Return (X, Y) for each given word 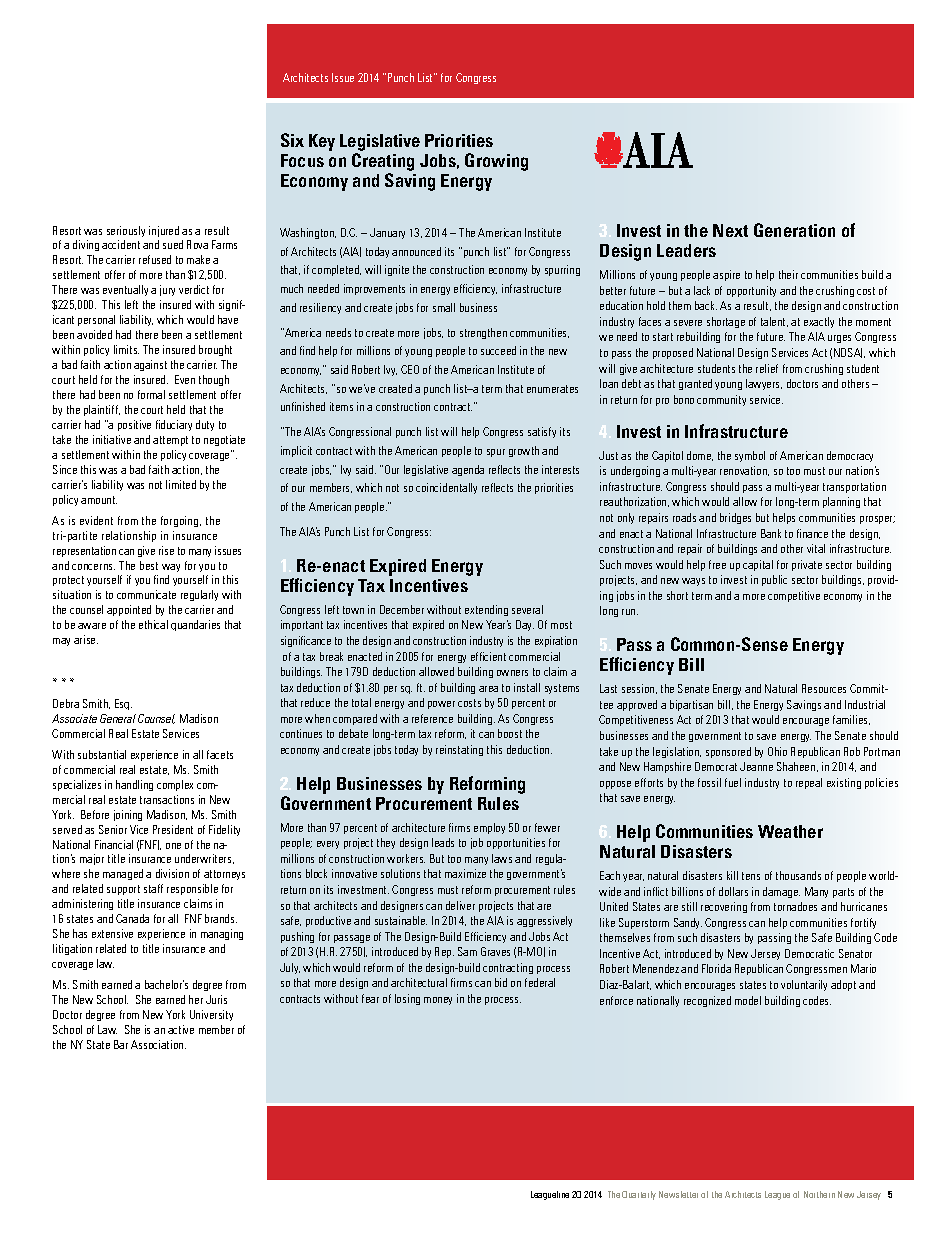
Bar (121, 1044)
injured (164, 231)
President (173, 829)
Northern (819, 1194)
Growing (496, 162)
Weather (790, 831)
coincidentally (446, 488)
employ (489, 828)
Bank (771, 533)
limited (181, 484)
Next (730, 230)
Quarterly (639, 1195)
